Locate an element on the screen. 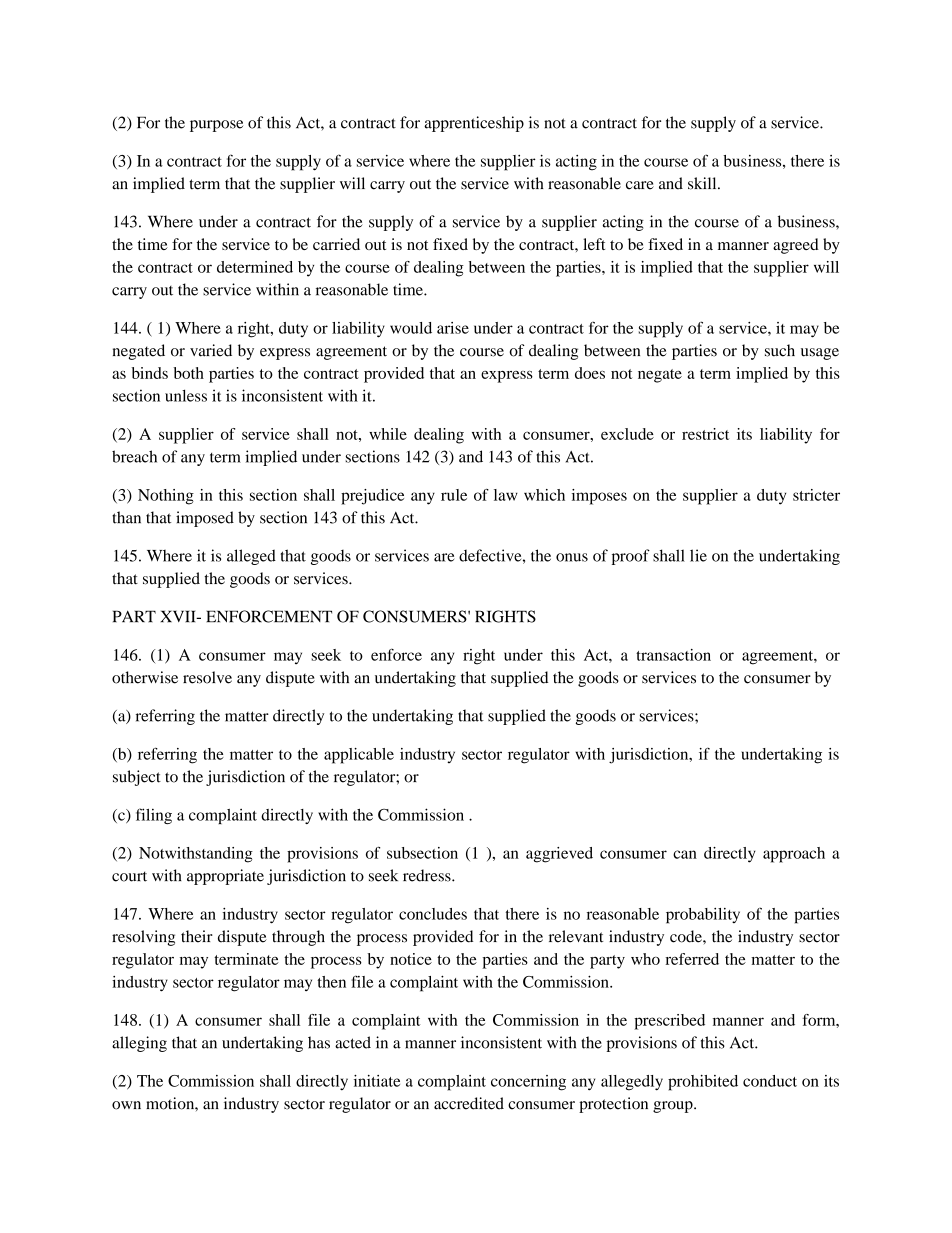 The width and height of the screenshot is (952, 1233). both is located at coordinates (188, 373).
